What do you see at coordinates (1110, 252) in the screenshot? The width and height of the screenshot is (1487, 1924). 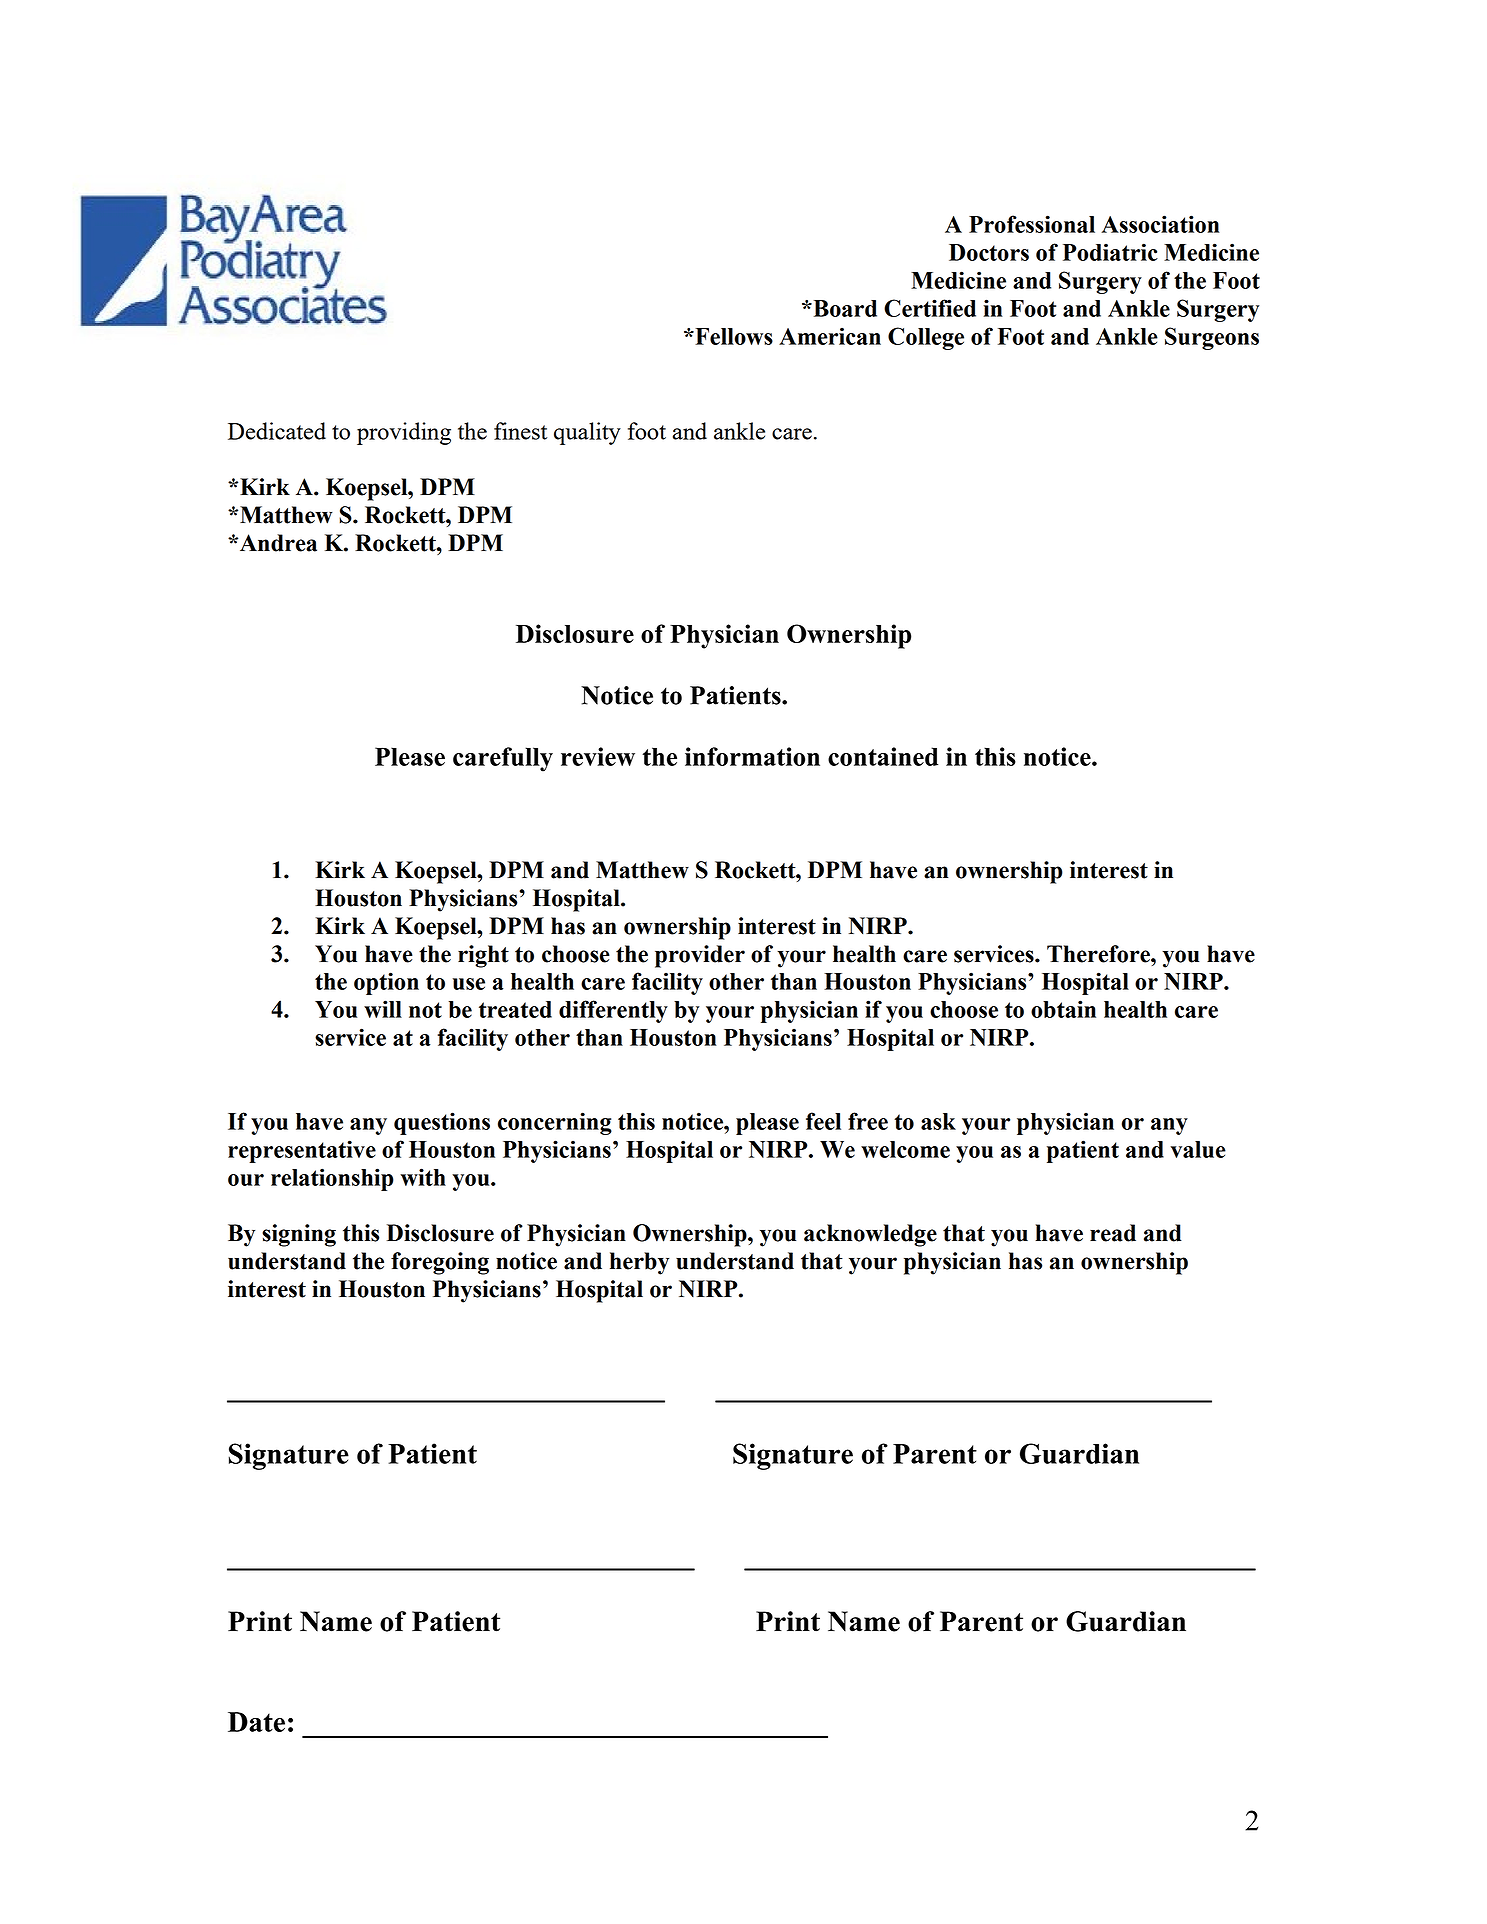 I see `Podiatric` at bounding box center [1110, 252].
